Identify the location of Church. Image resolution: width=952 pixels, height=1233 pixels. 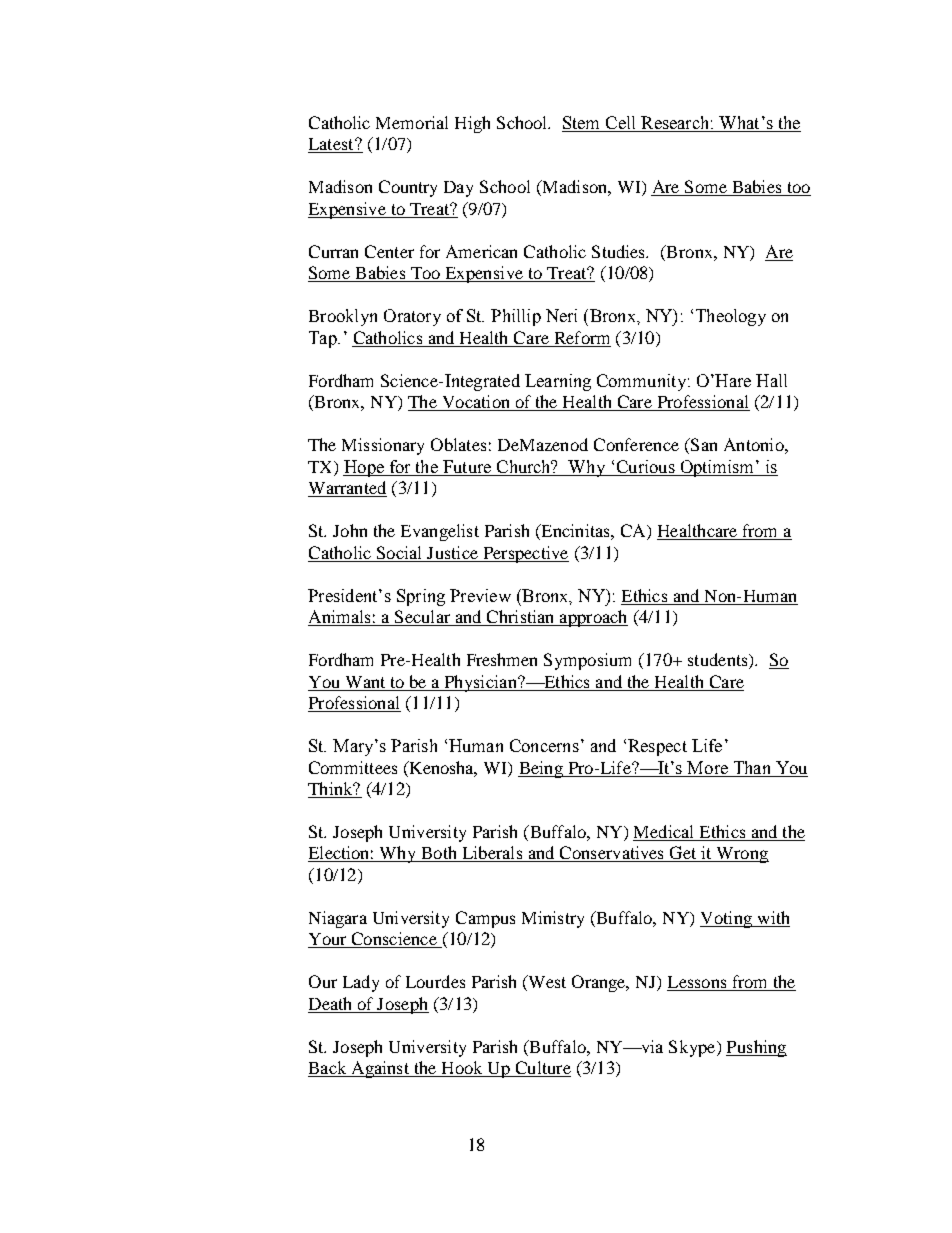
(525, 466).
